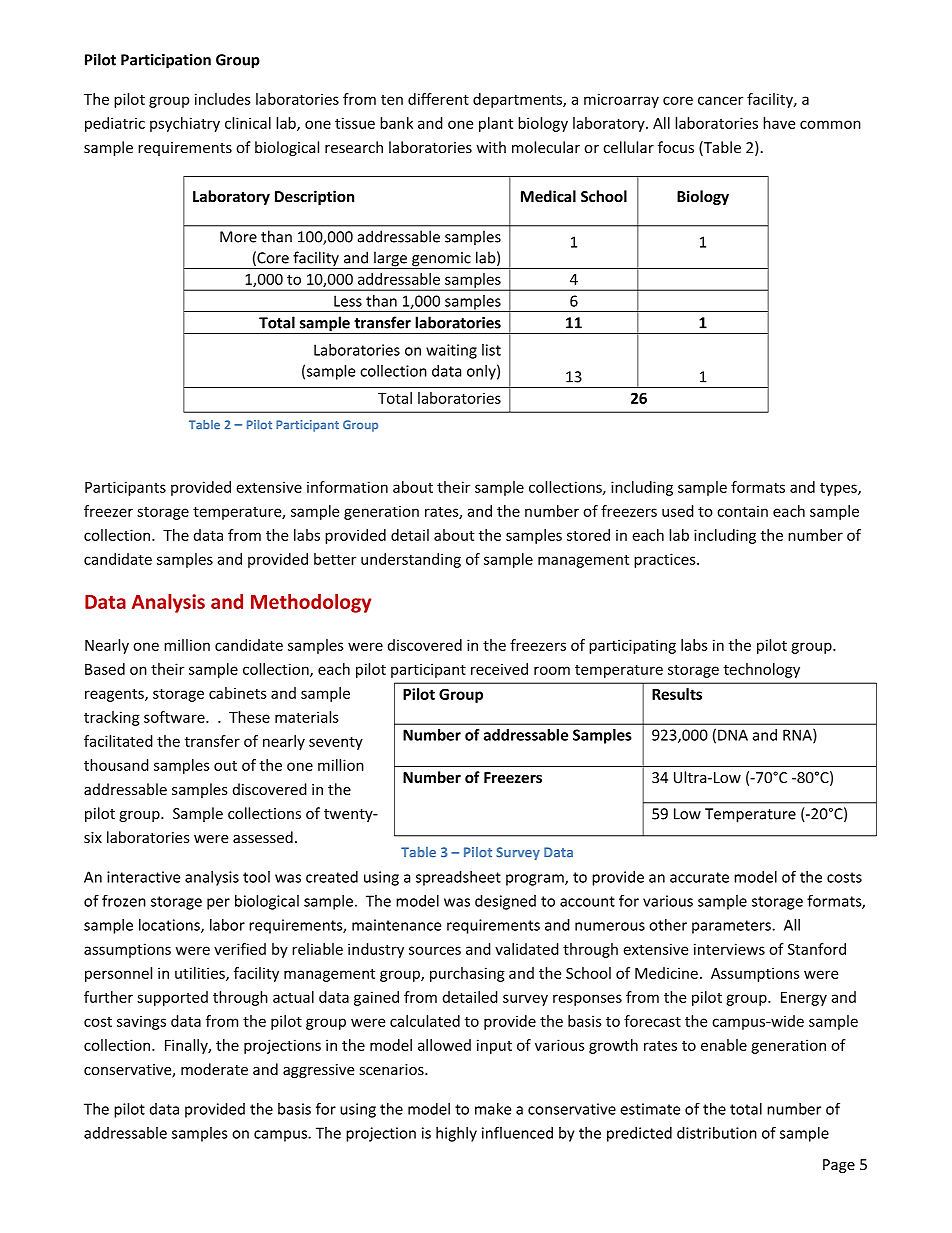 This screenshot has width=952, height=1233. Describe the element at coordinates (458, 878) in the screenshot. I see `spreadsheet` at that location.
